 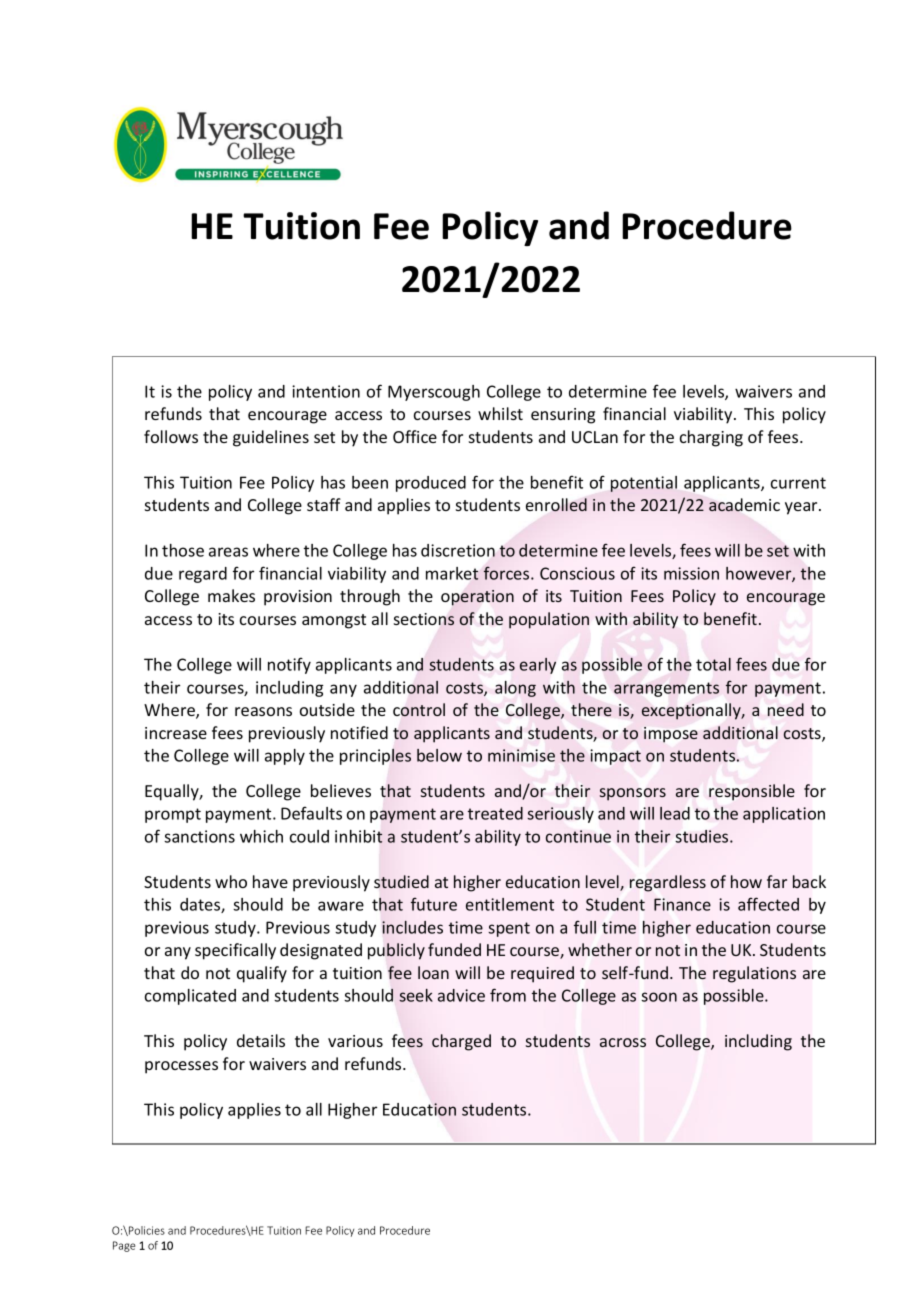 What do you see at coordinates (171, 436) in the page?
I see `follows` at bounding box center [171, 436].
